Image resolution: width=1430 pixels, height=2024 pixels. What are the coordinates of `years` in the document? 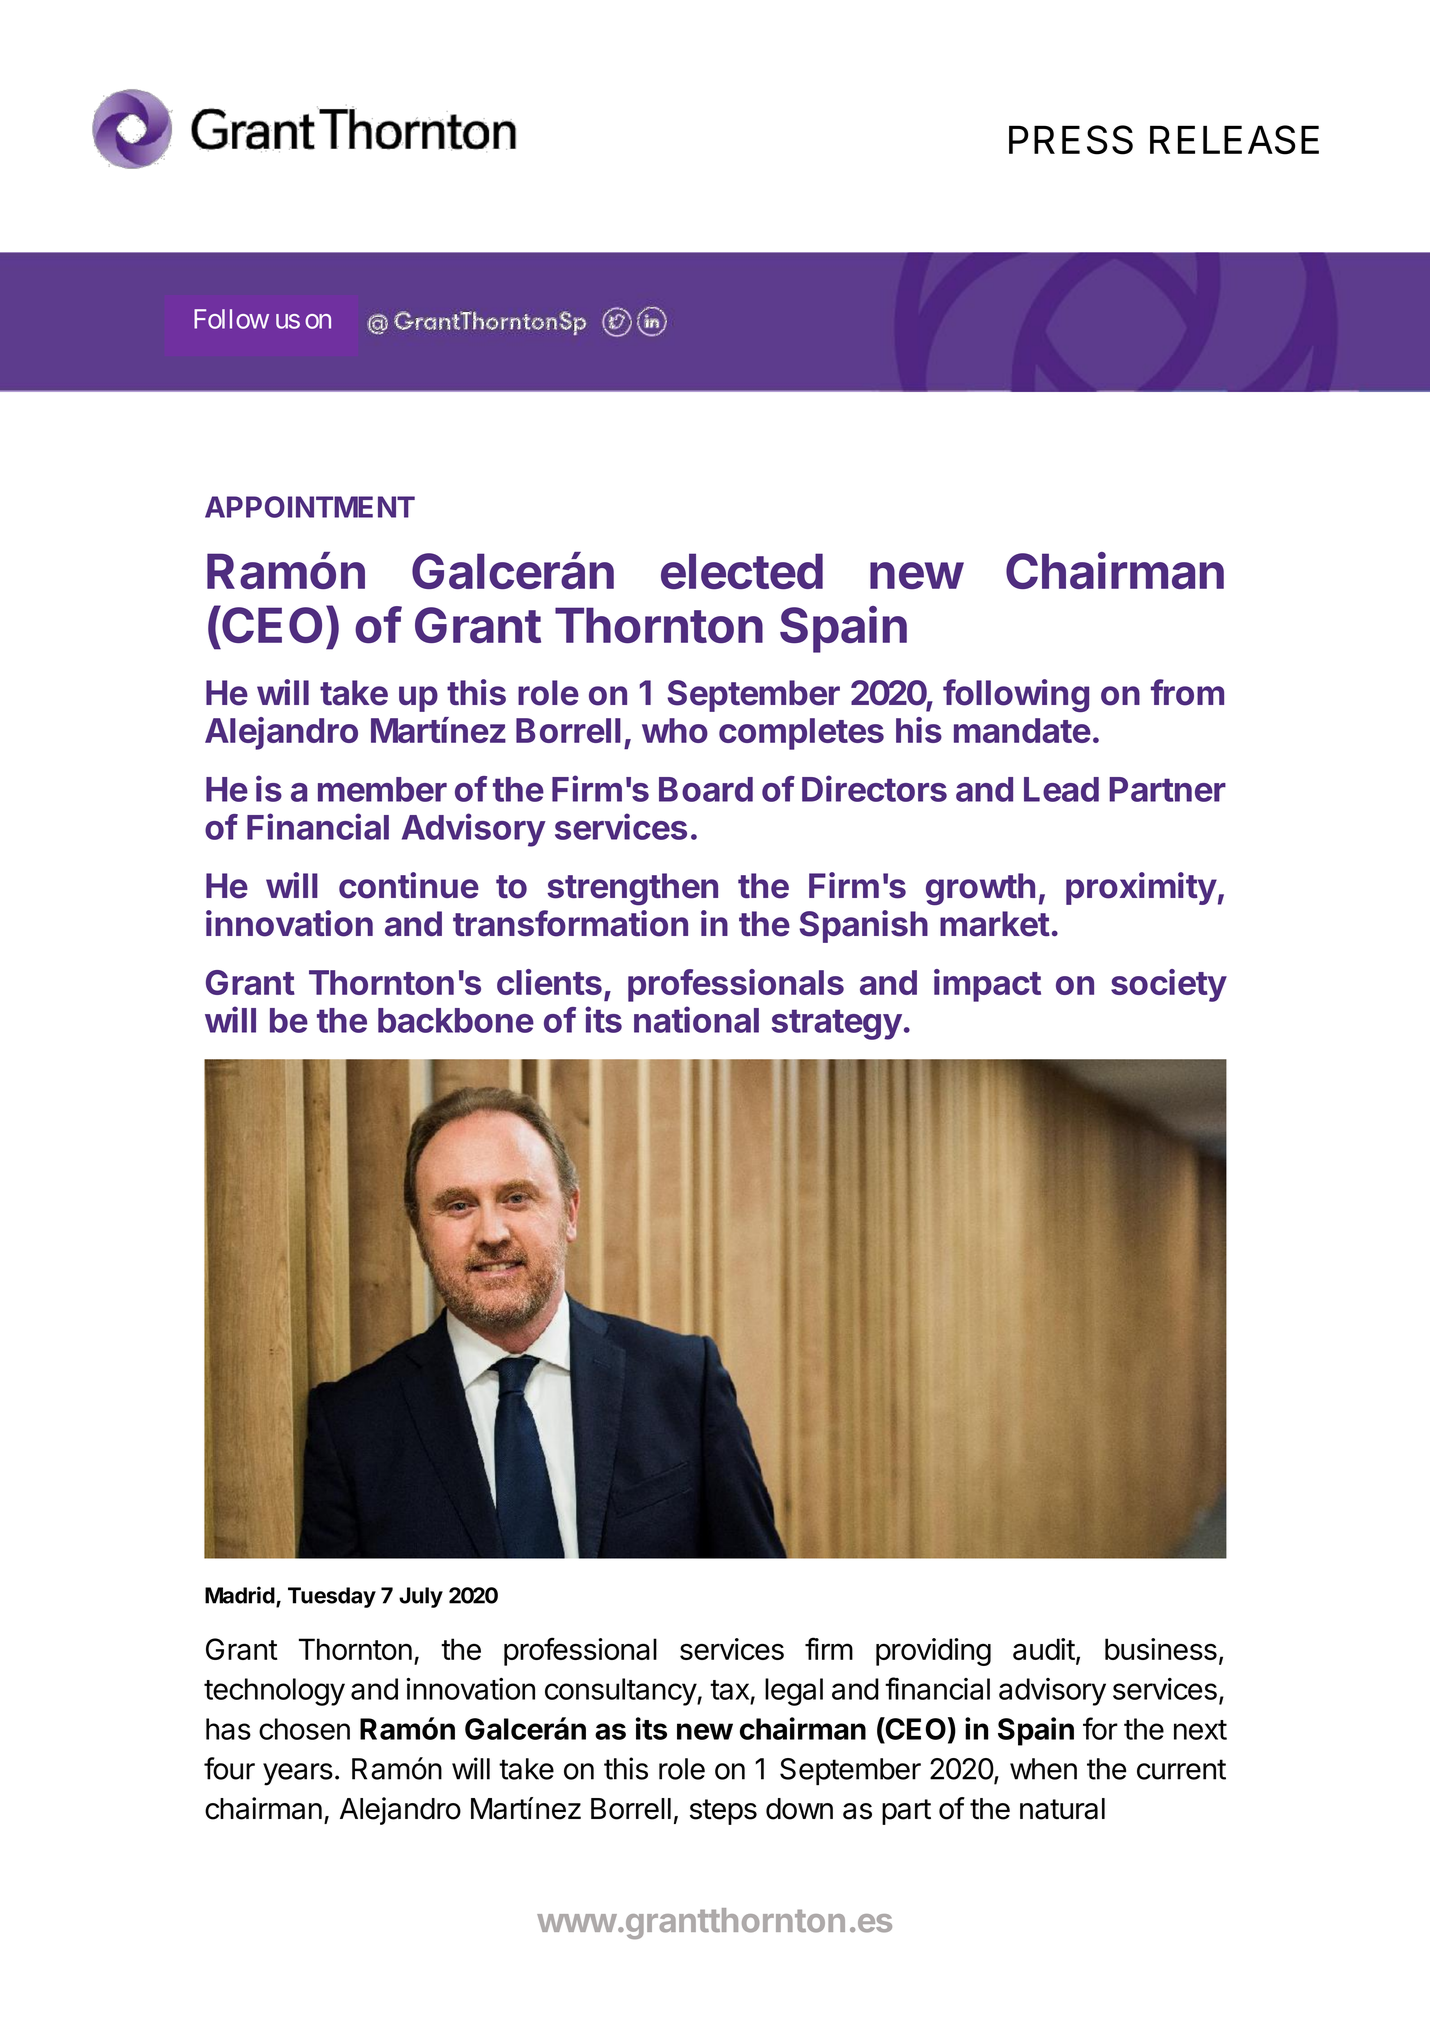 It's located at (298, 1774).
